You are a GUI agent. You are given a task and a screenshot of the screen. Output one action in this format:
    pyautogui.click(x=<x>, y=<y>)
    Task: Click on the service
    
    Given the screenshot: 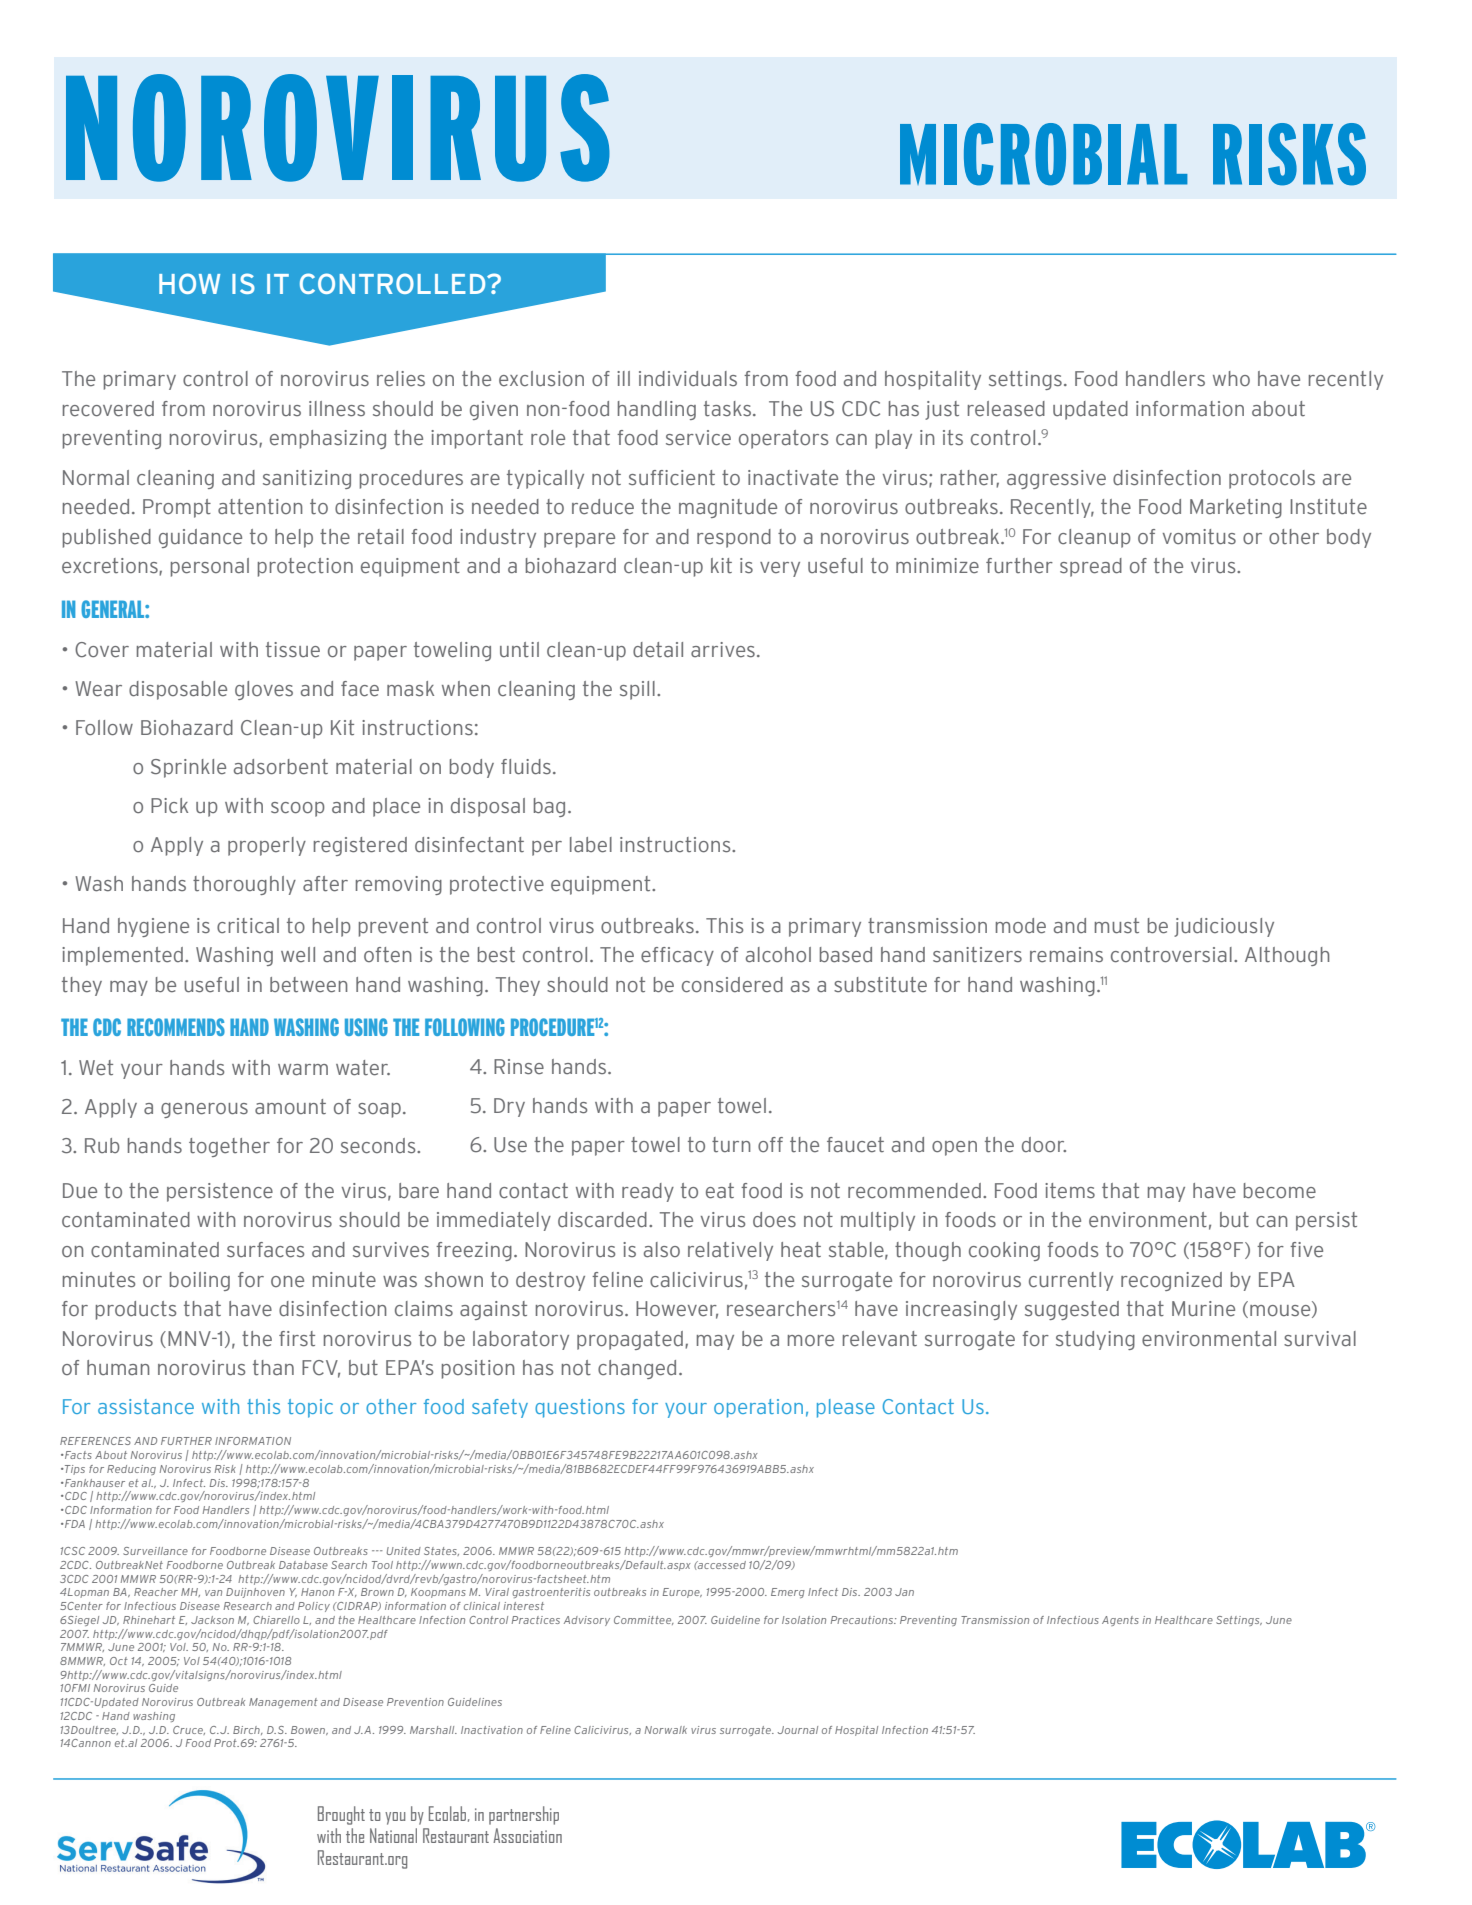 What is the action you would take?
    pyautogui.click(x=698, y=438)
